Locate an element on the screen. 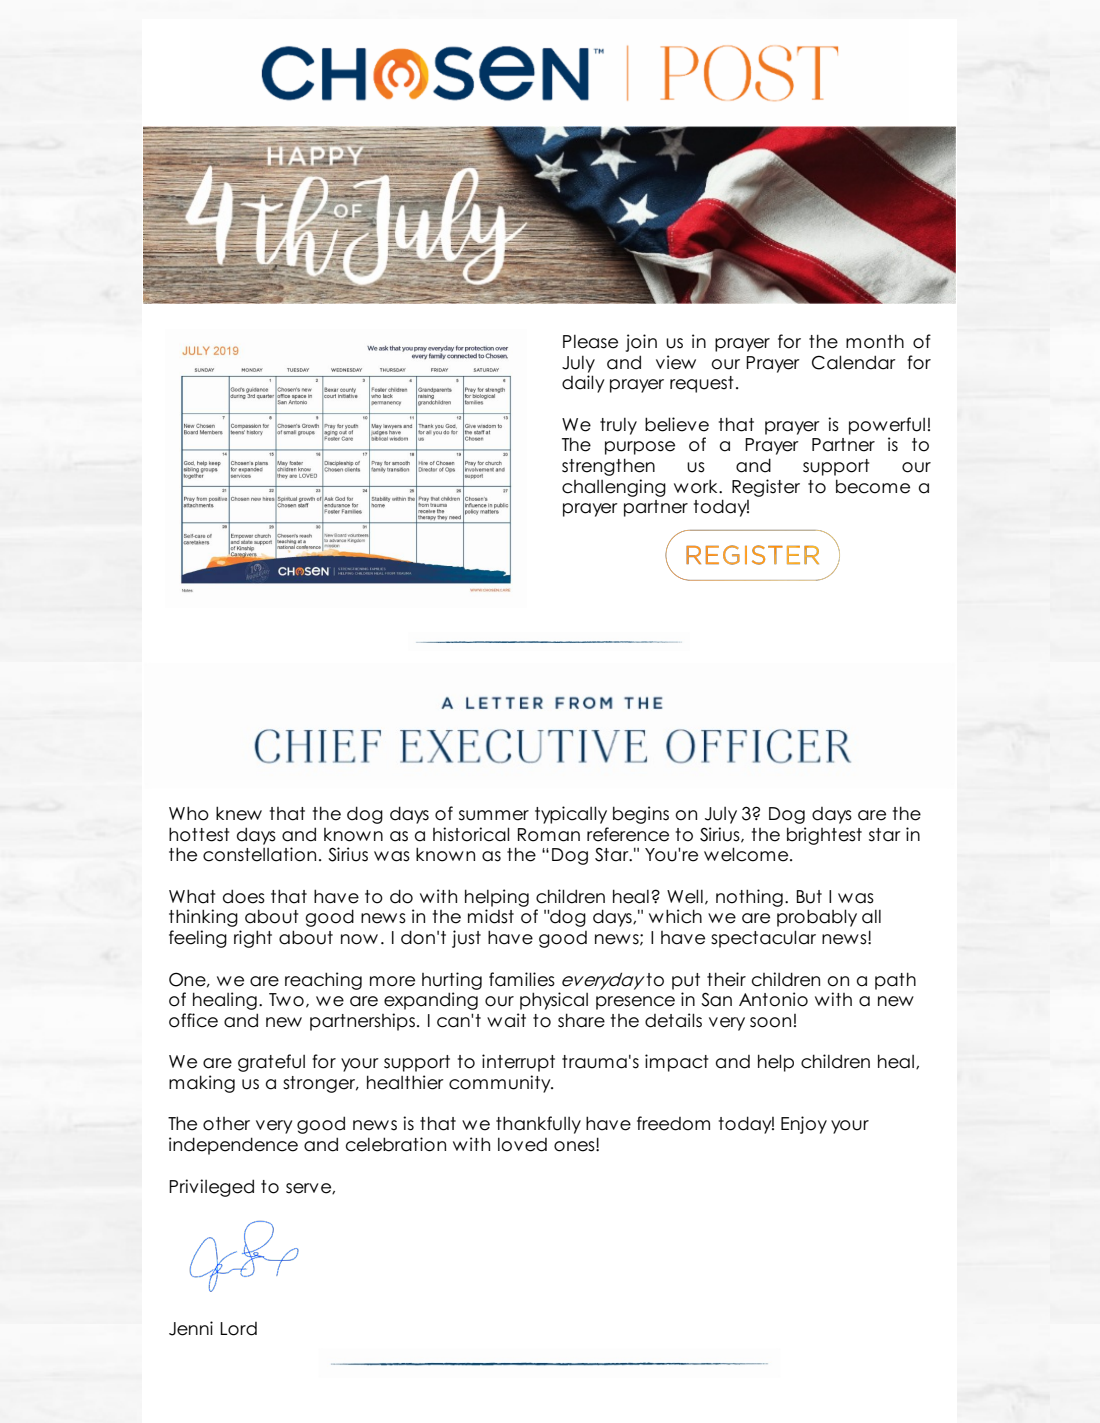 This screenshot has width=1100, height=1423. Please is located at coordinates (590, 342).
